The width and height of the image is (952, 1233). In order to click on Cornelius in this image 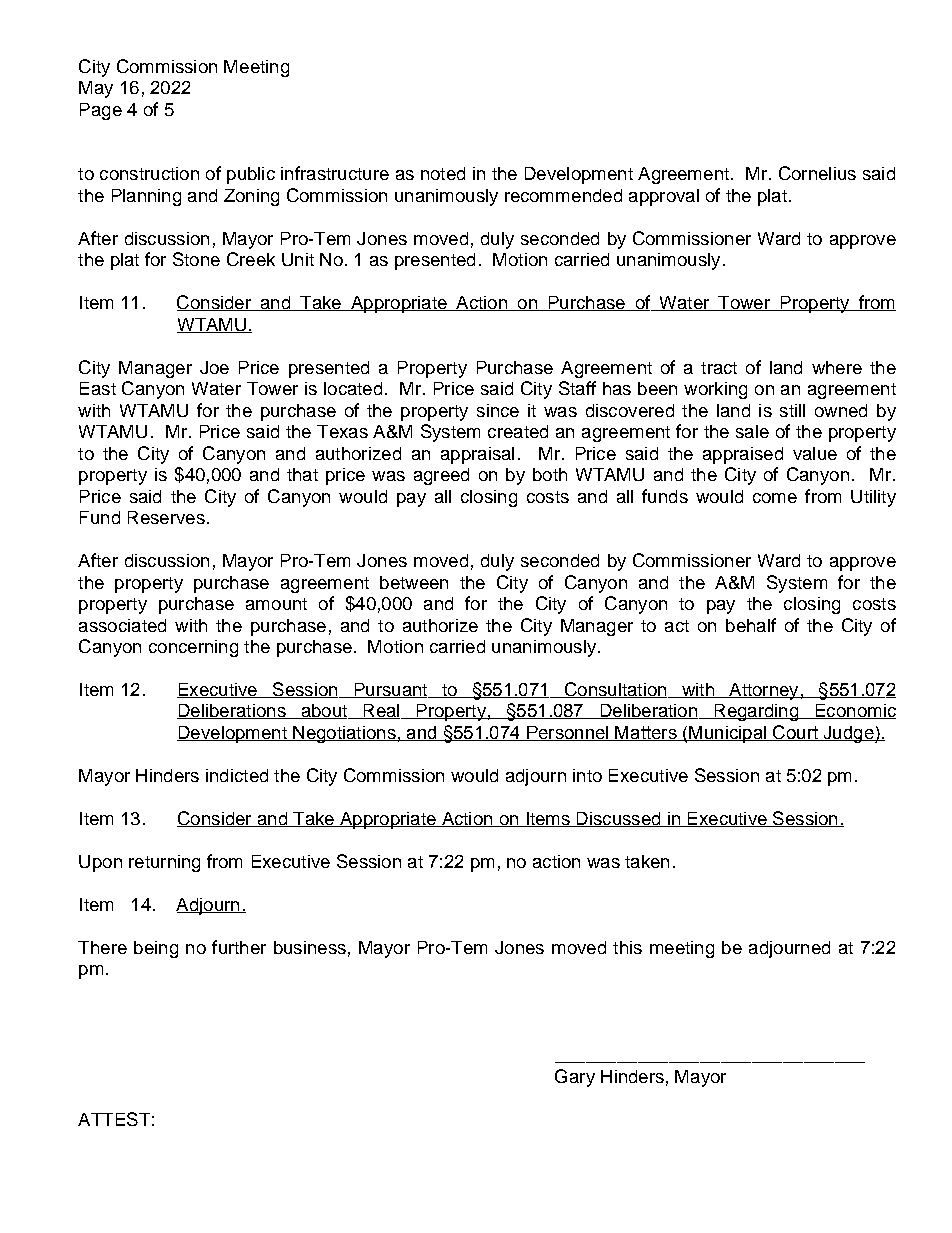, I will do `click(817, 173)`.
